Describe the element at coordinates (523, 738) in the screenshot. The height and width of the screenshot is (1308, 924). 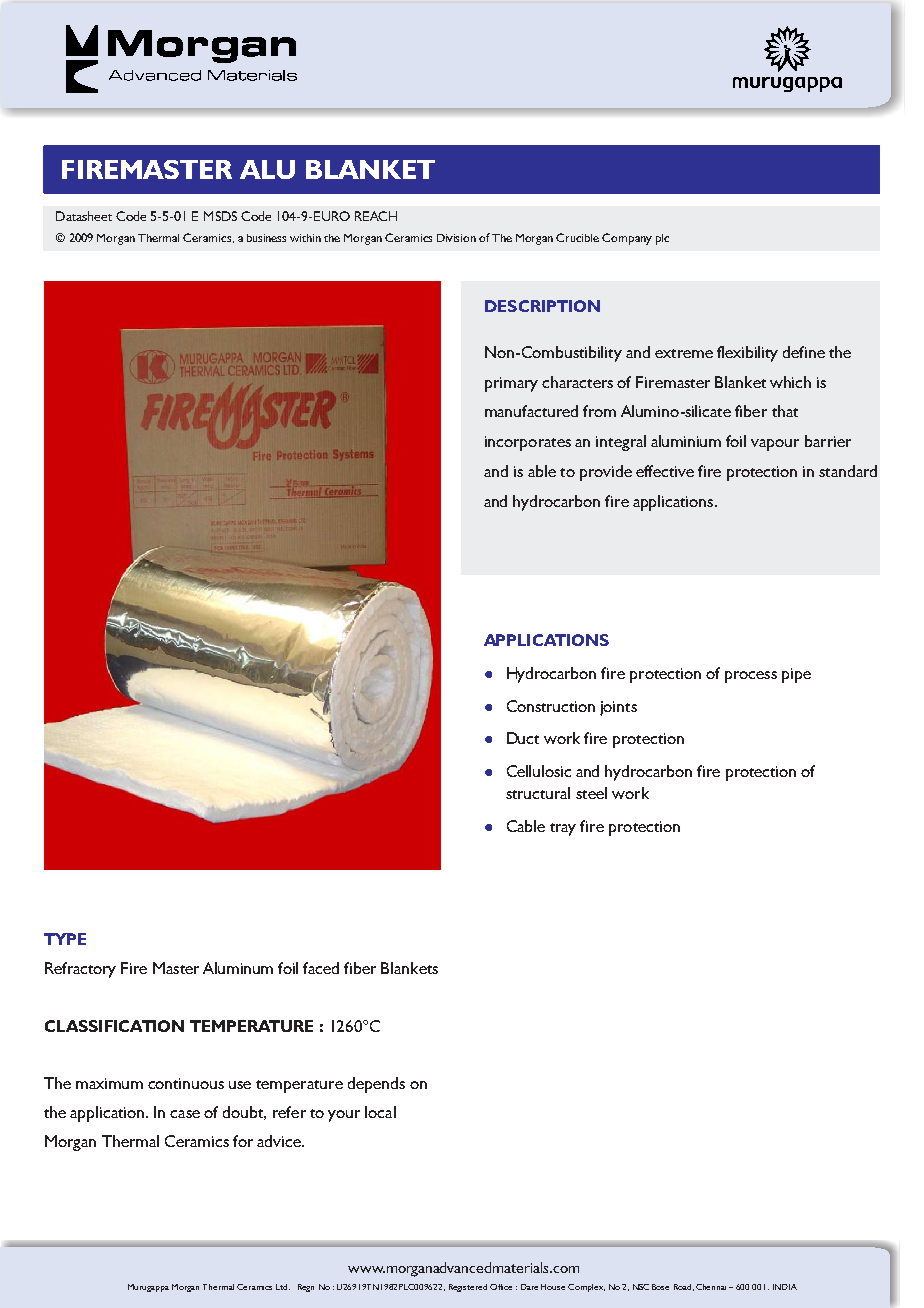
I see `Duct` at that location.
